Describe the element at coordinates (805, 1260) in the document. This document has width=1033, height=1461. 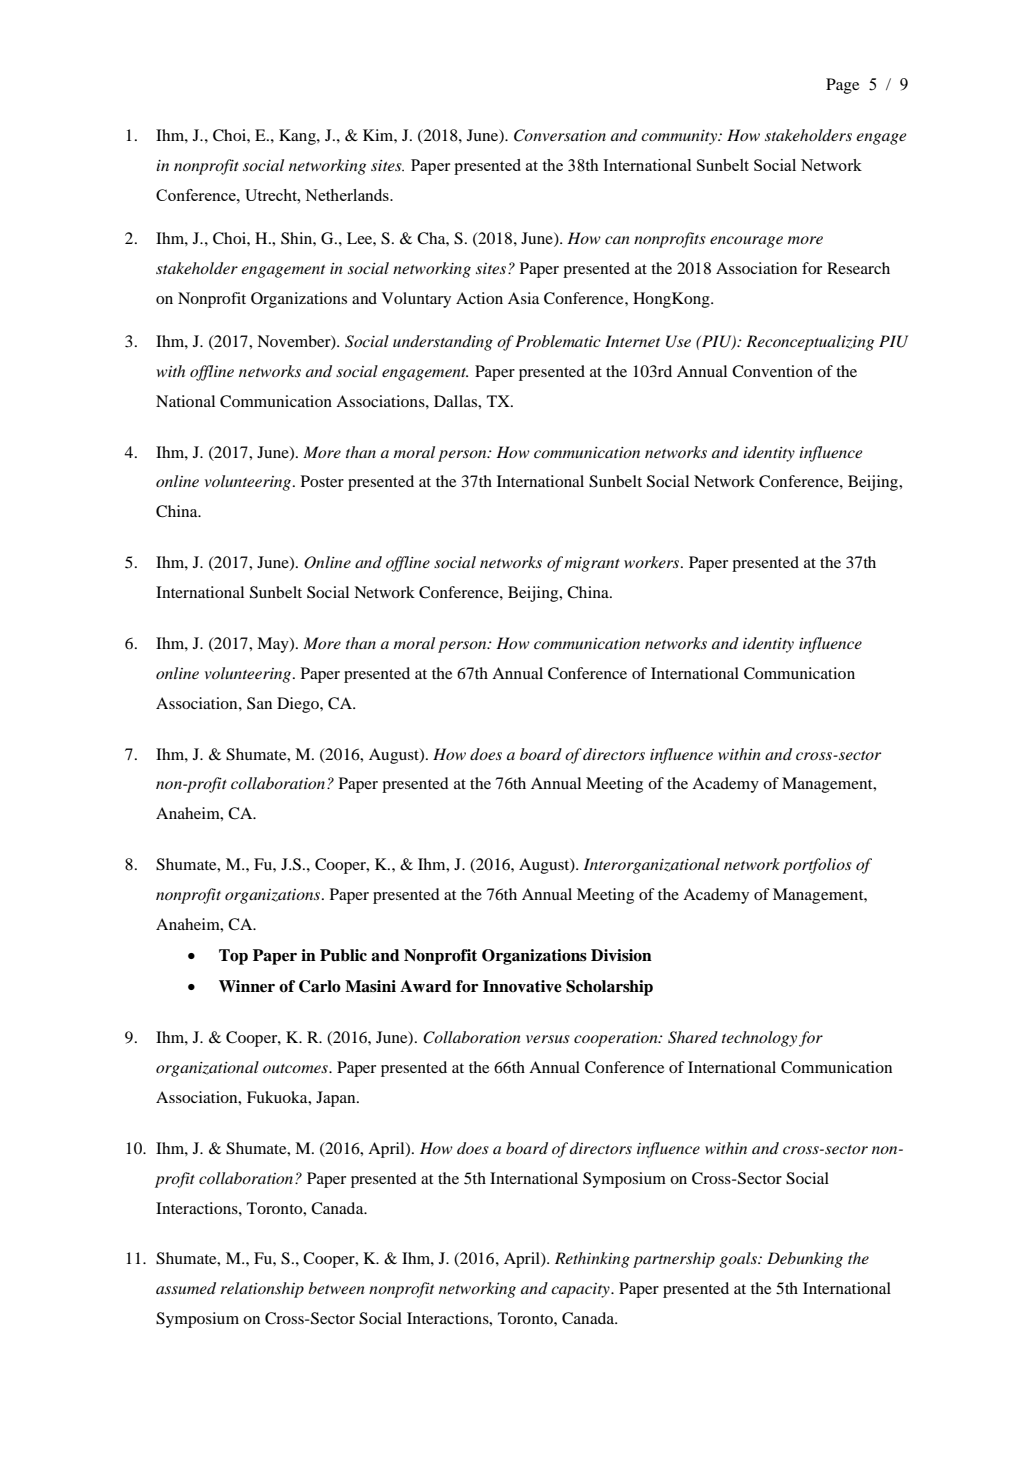
I see `Debunking` at that location.
